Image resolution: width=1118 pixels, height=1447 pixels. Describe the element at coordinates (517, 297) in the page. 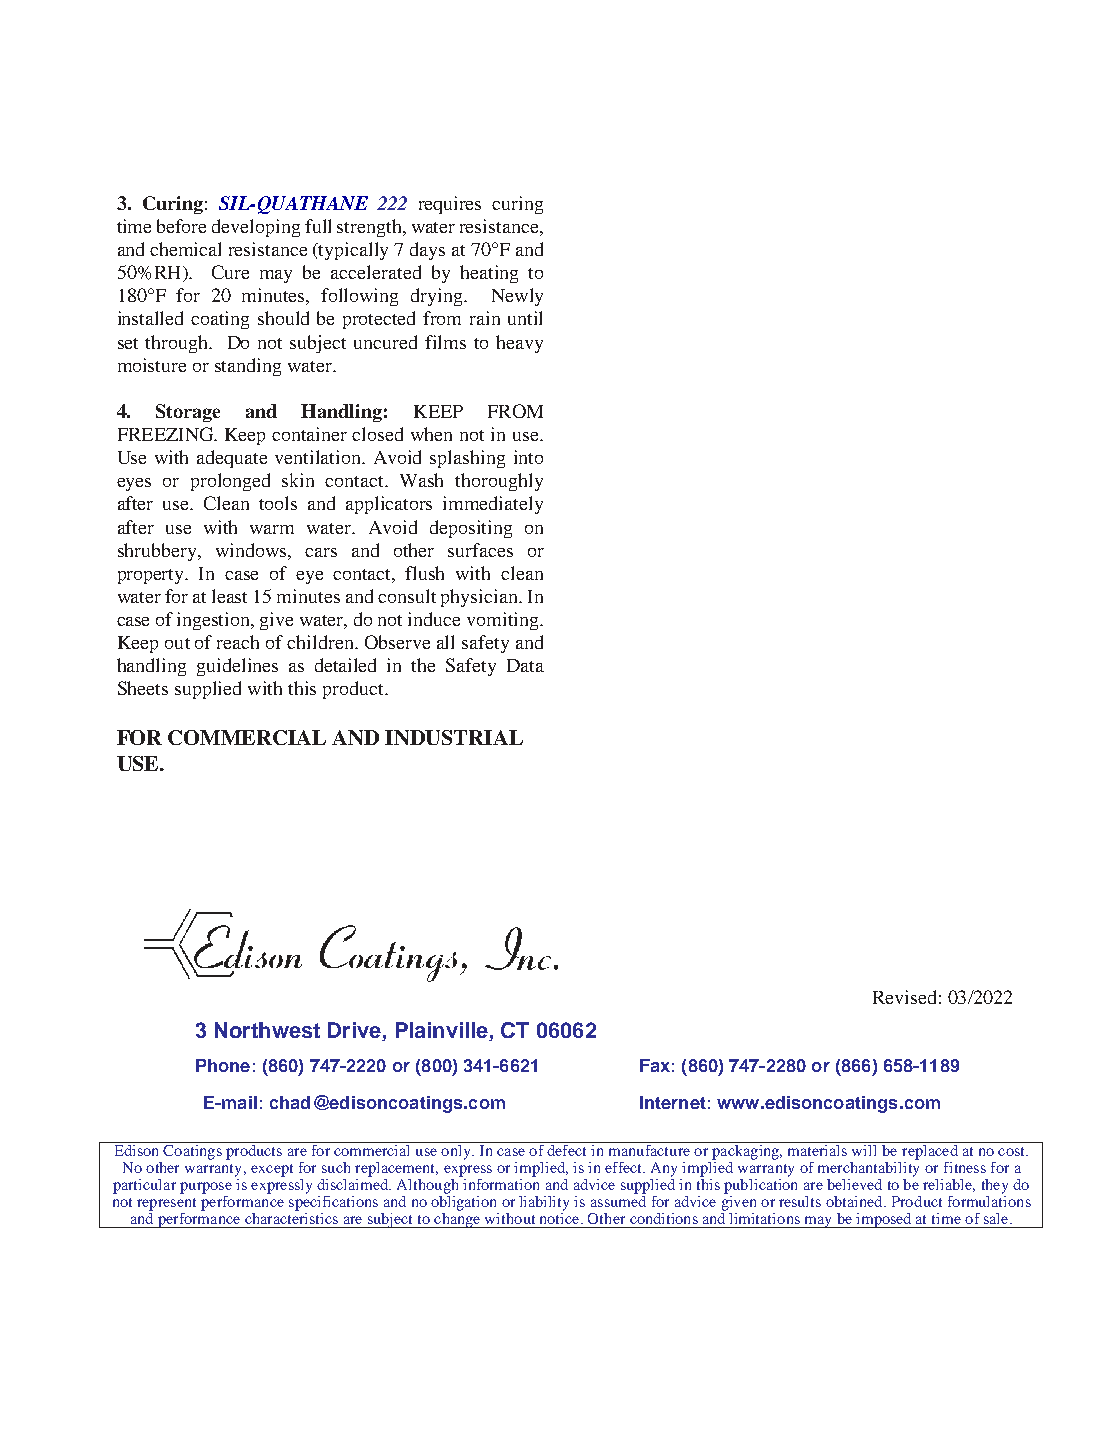

I see `Newly` at that location.
